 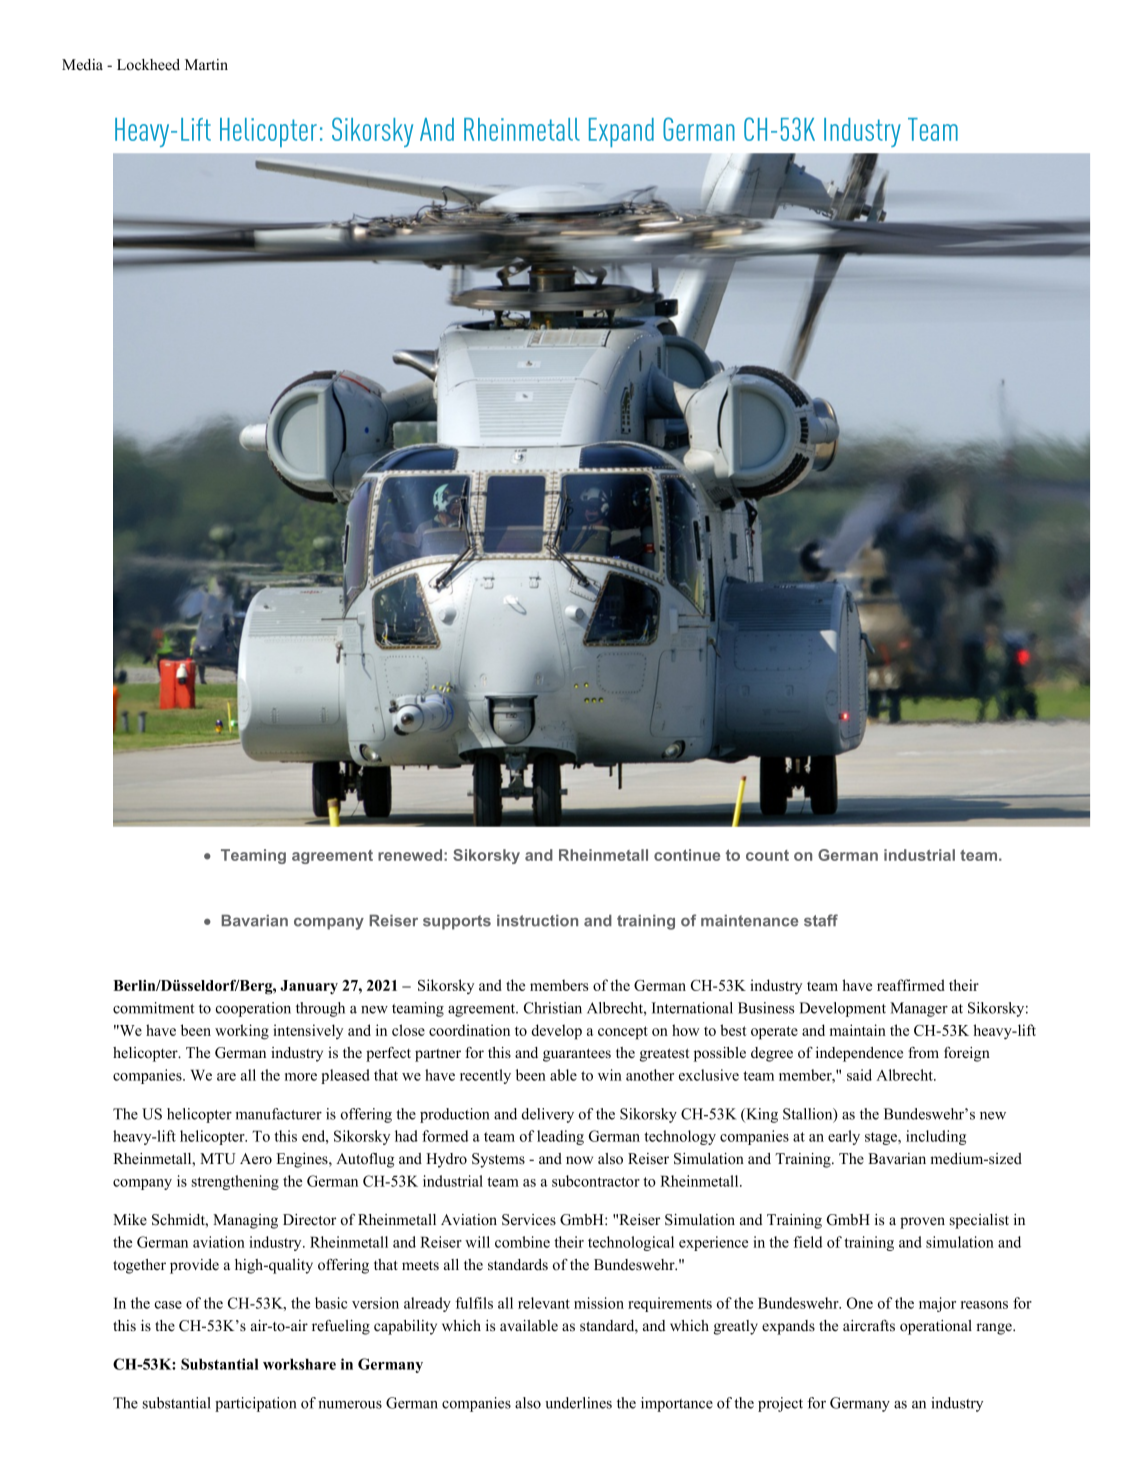 What do you see at coordinates (82, 64) in the document?
I see `Media` at bounding box center [82, 64].
